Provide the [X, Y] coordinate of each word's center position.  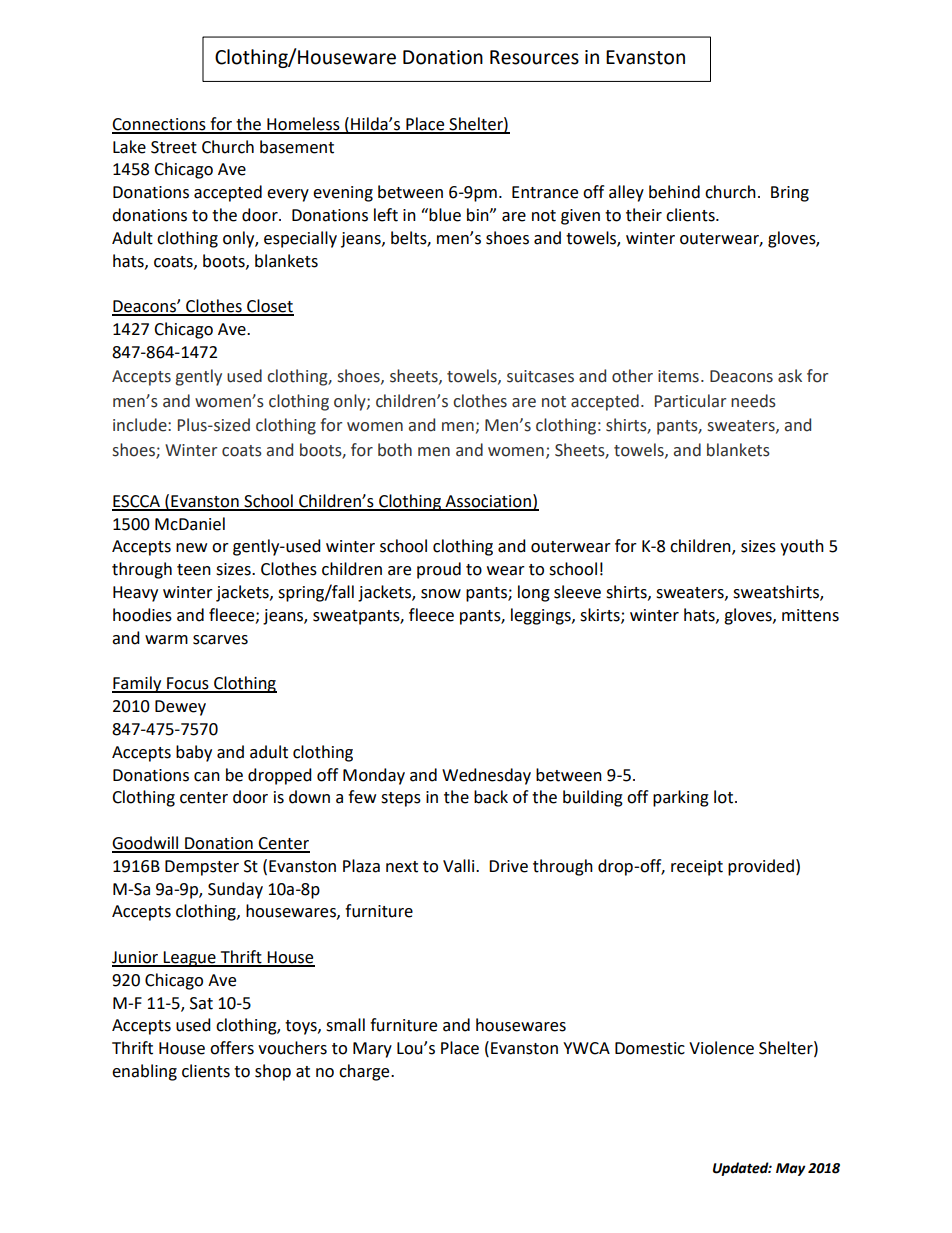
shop [273, 1072]
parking [681, 798]
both [395, 450]
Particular [690, 401]
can [207, 777]
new [191, 548]
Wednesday [486, 776]
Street [174, 147]
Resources [534, 57]
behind [674, 192]
